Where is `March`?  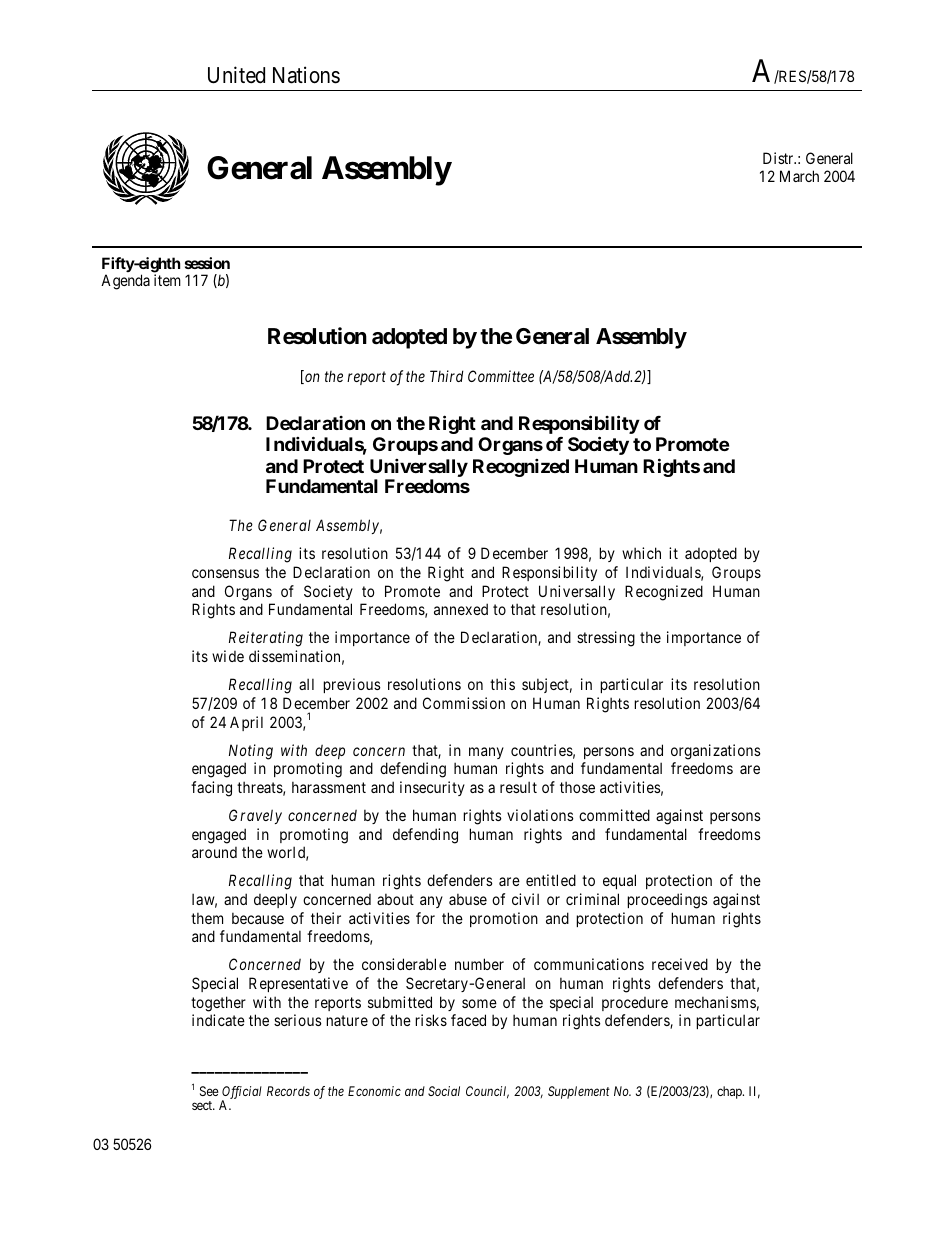 March is located at coordinates (799, 176).
